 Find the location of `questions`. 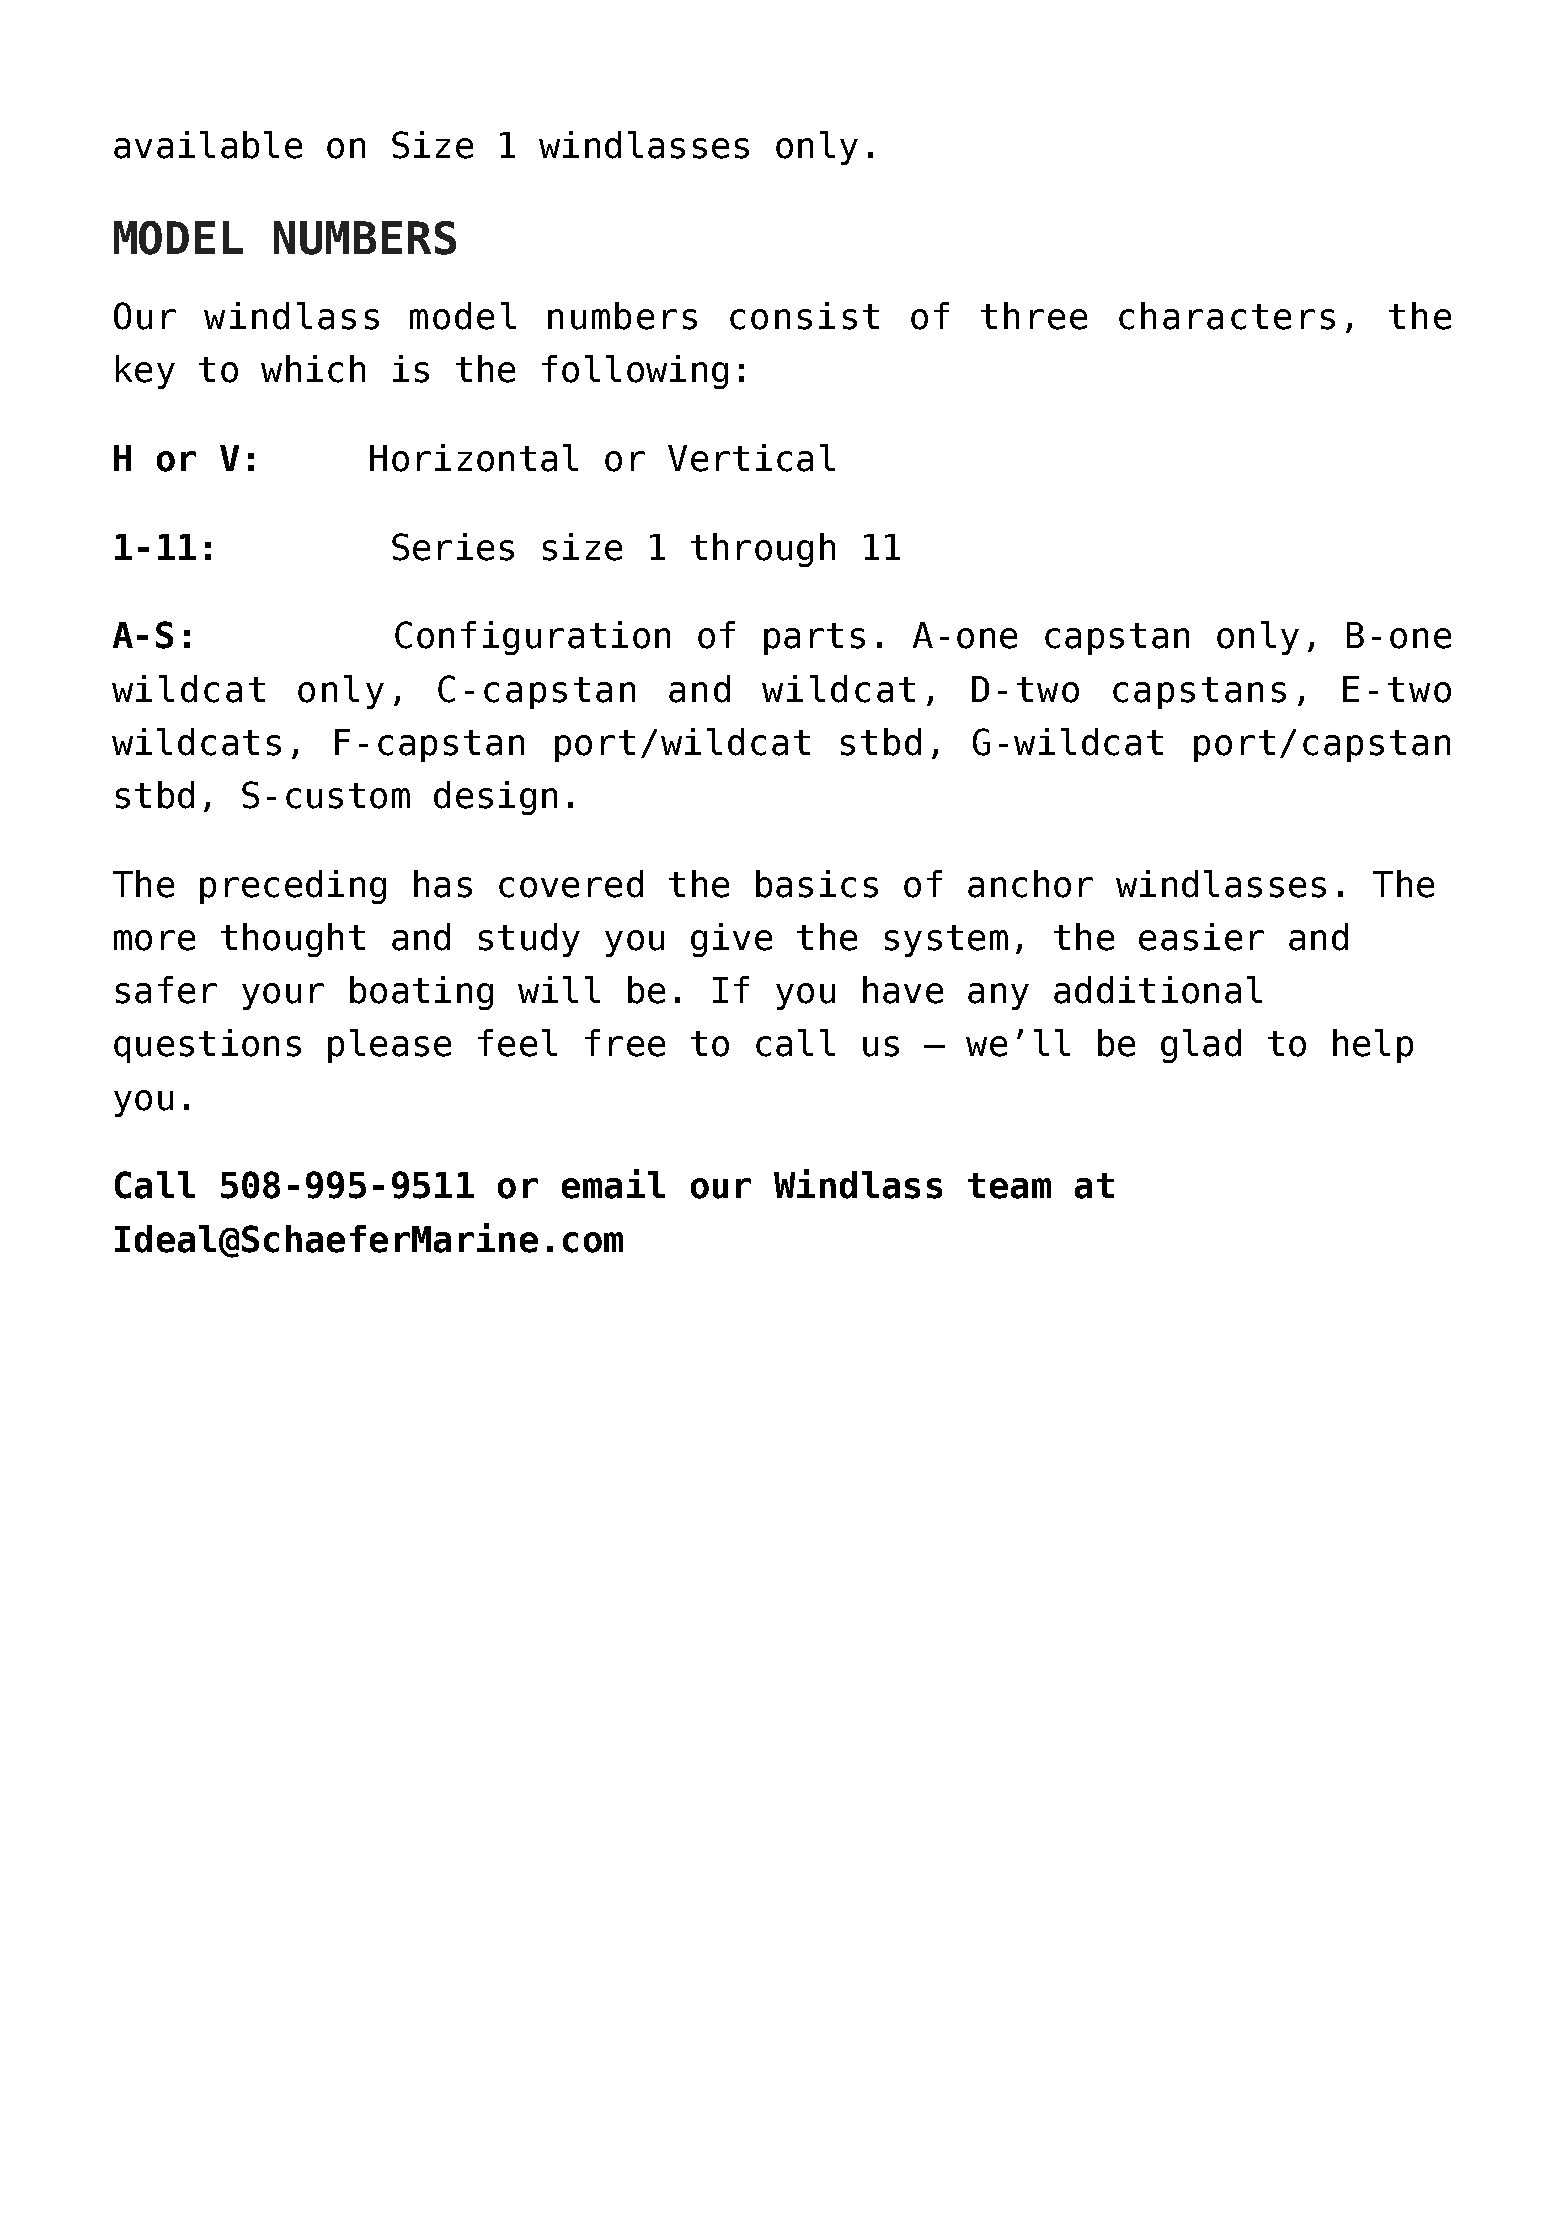

questions is located at coordinates (207, 1046).
